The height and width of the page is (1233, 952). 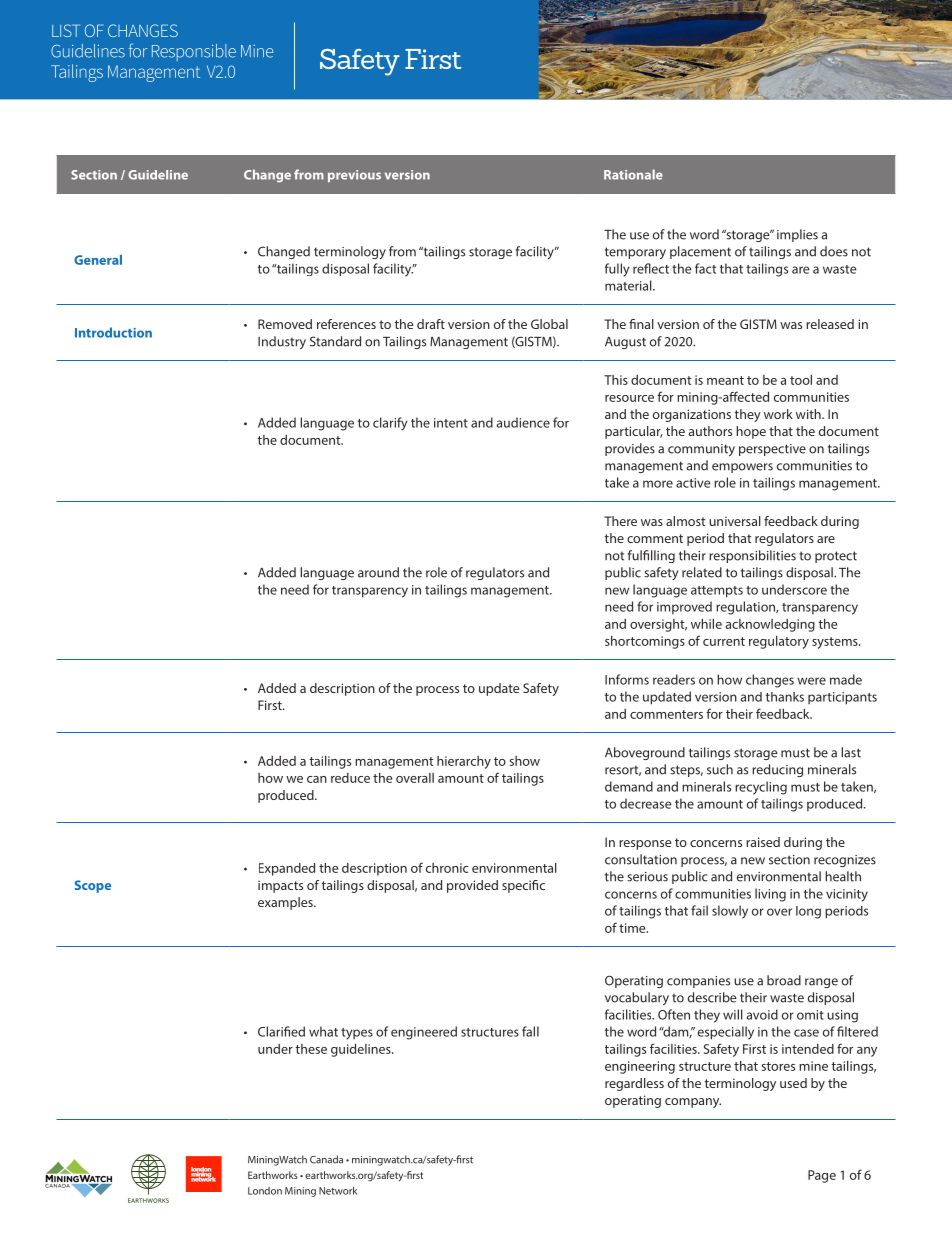 I want to click on Page, so click(x=822, y=1176).
